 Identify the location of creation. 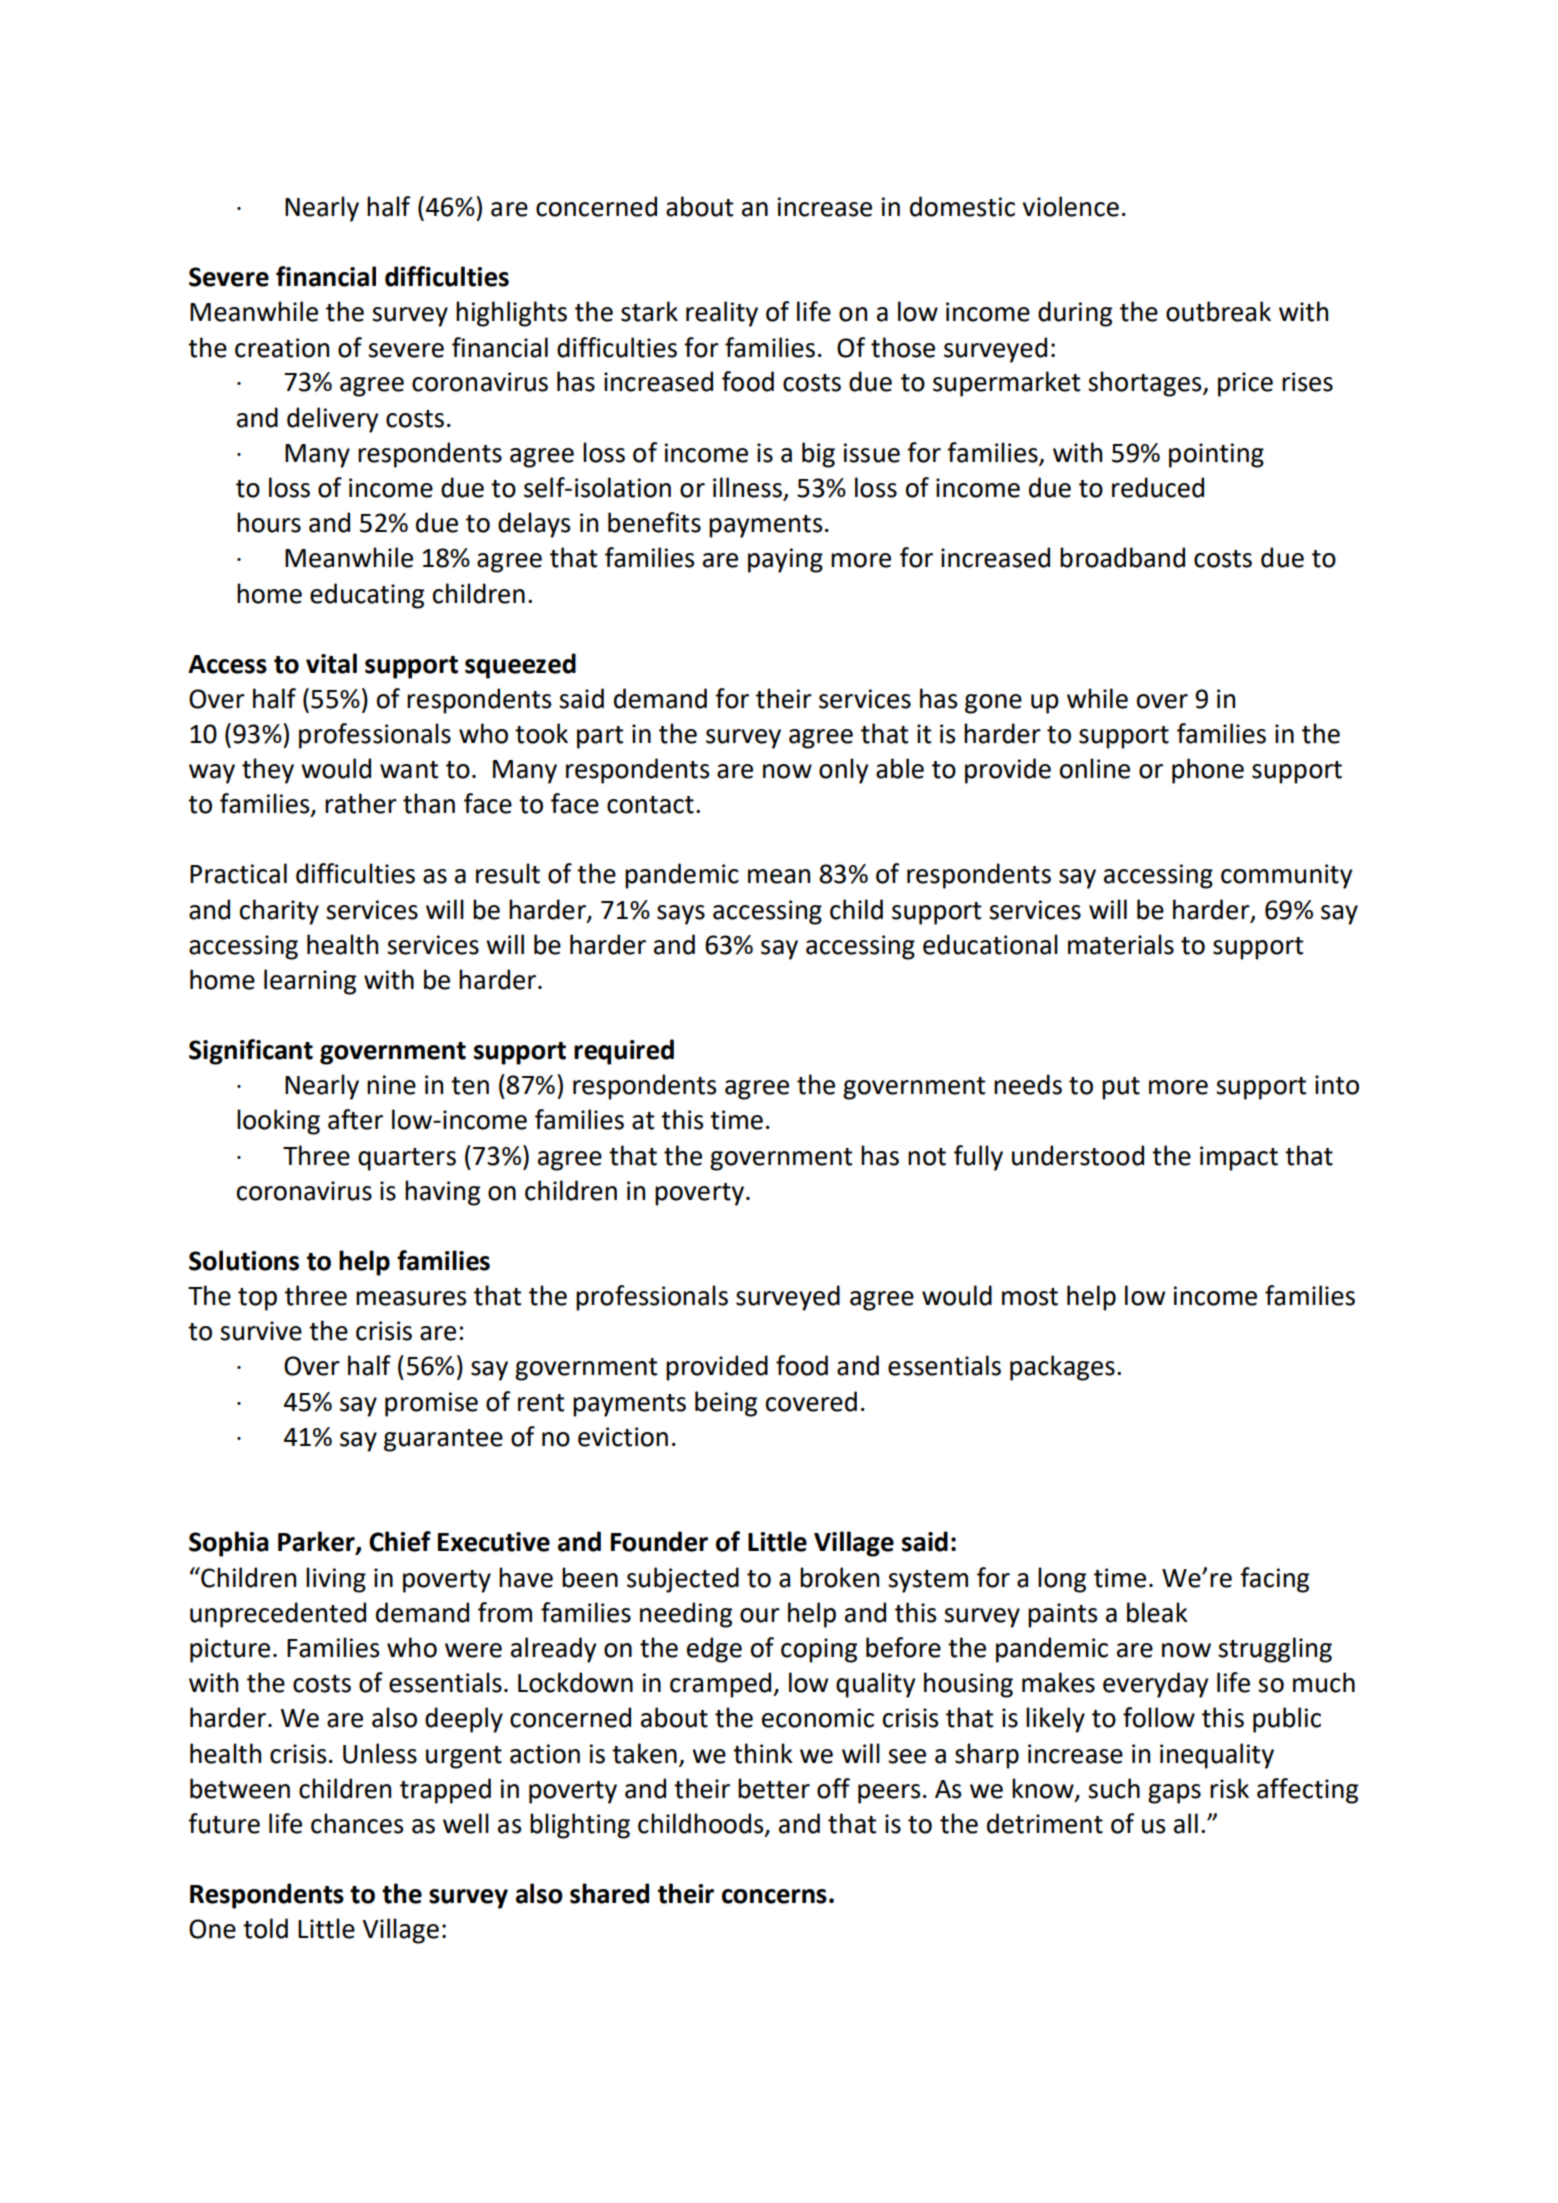
(282, 348).
